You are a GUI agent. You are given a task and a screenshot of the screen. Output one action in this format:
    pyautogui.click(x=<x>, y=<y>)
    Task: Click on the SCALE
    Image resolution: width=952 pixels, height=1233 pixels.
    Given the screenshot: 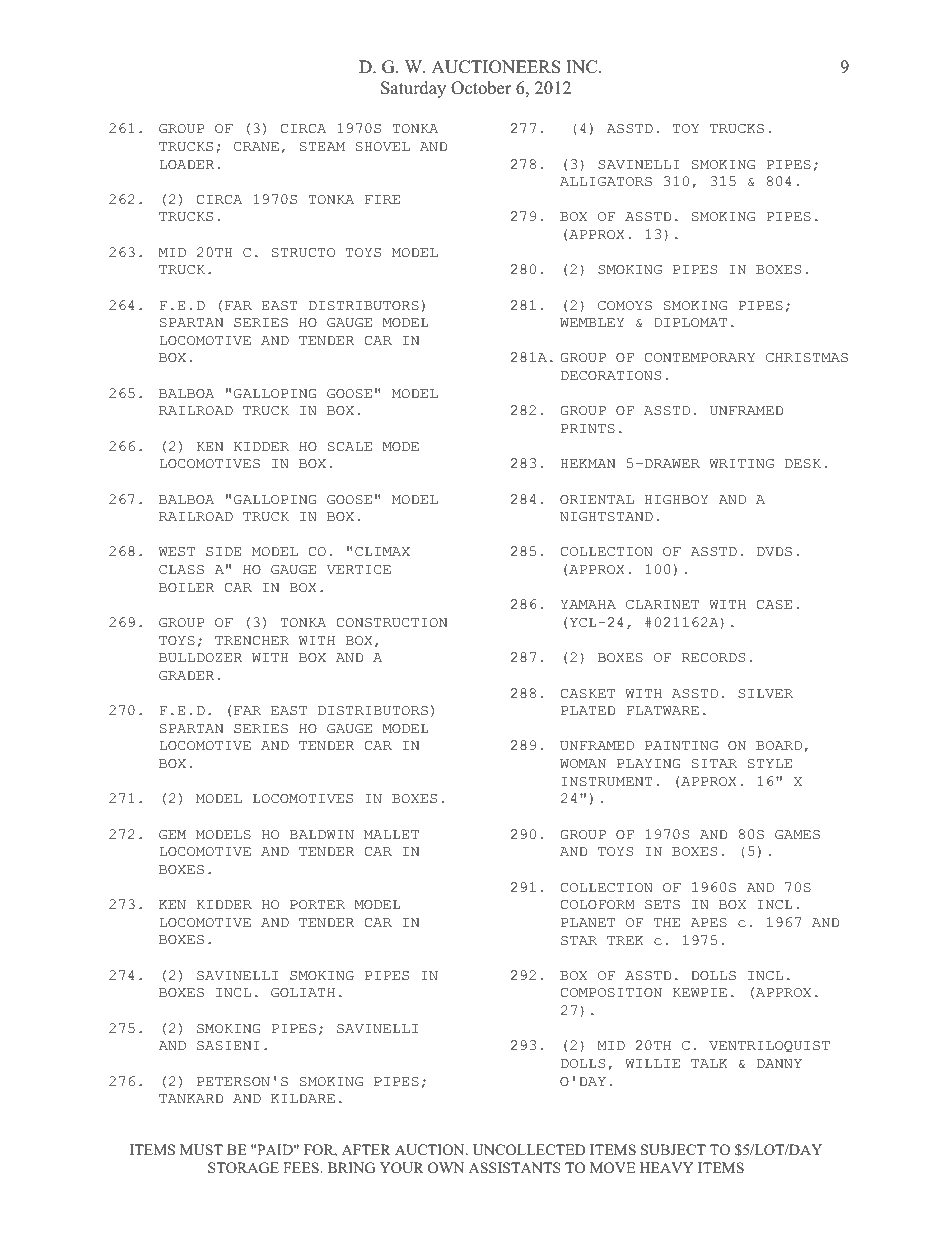 What is the action you would take?
    pyautogui.click(x=350, y=447)
